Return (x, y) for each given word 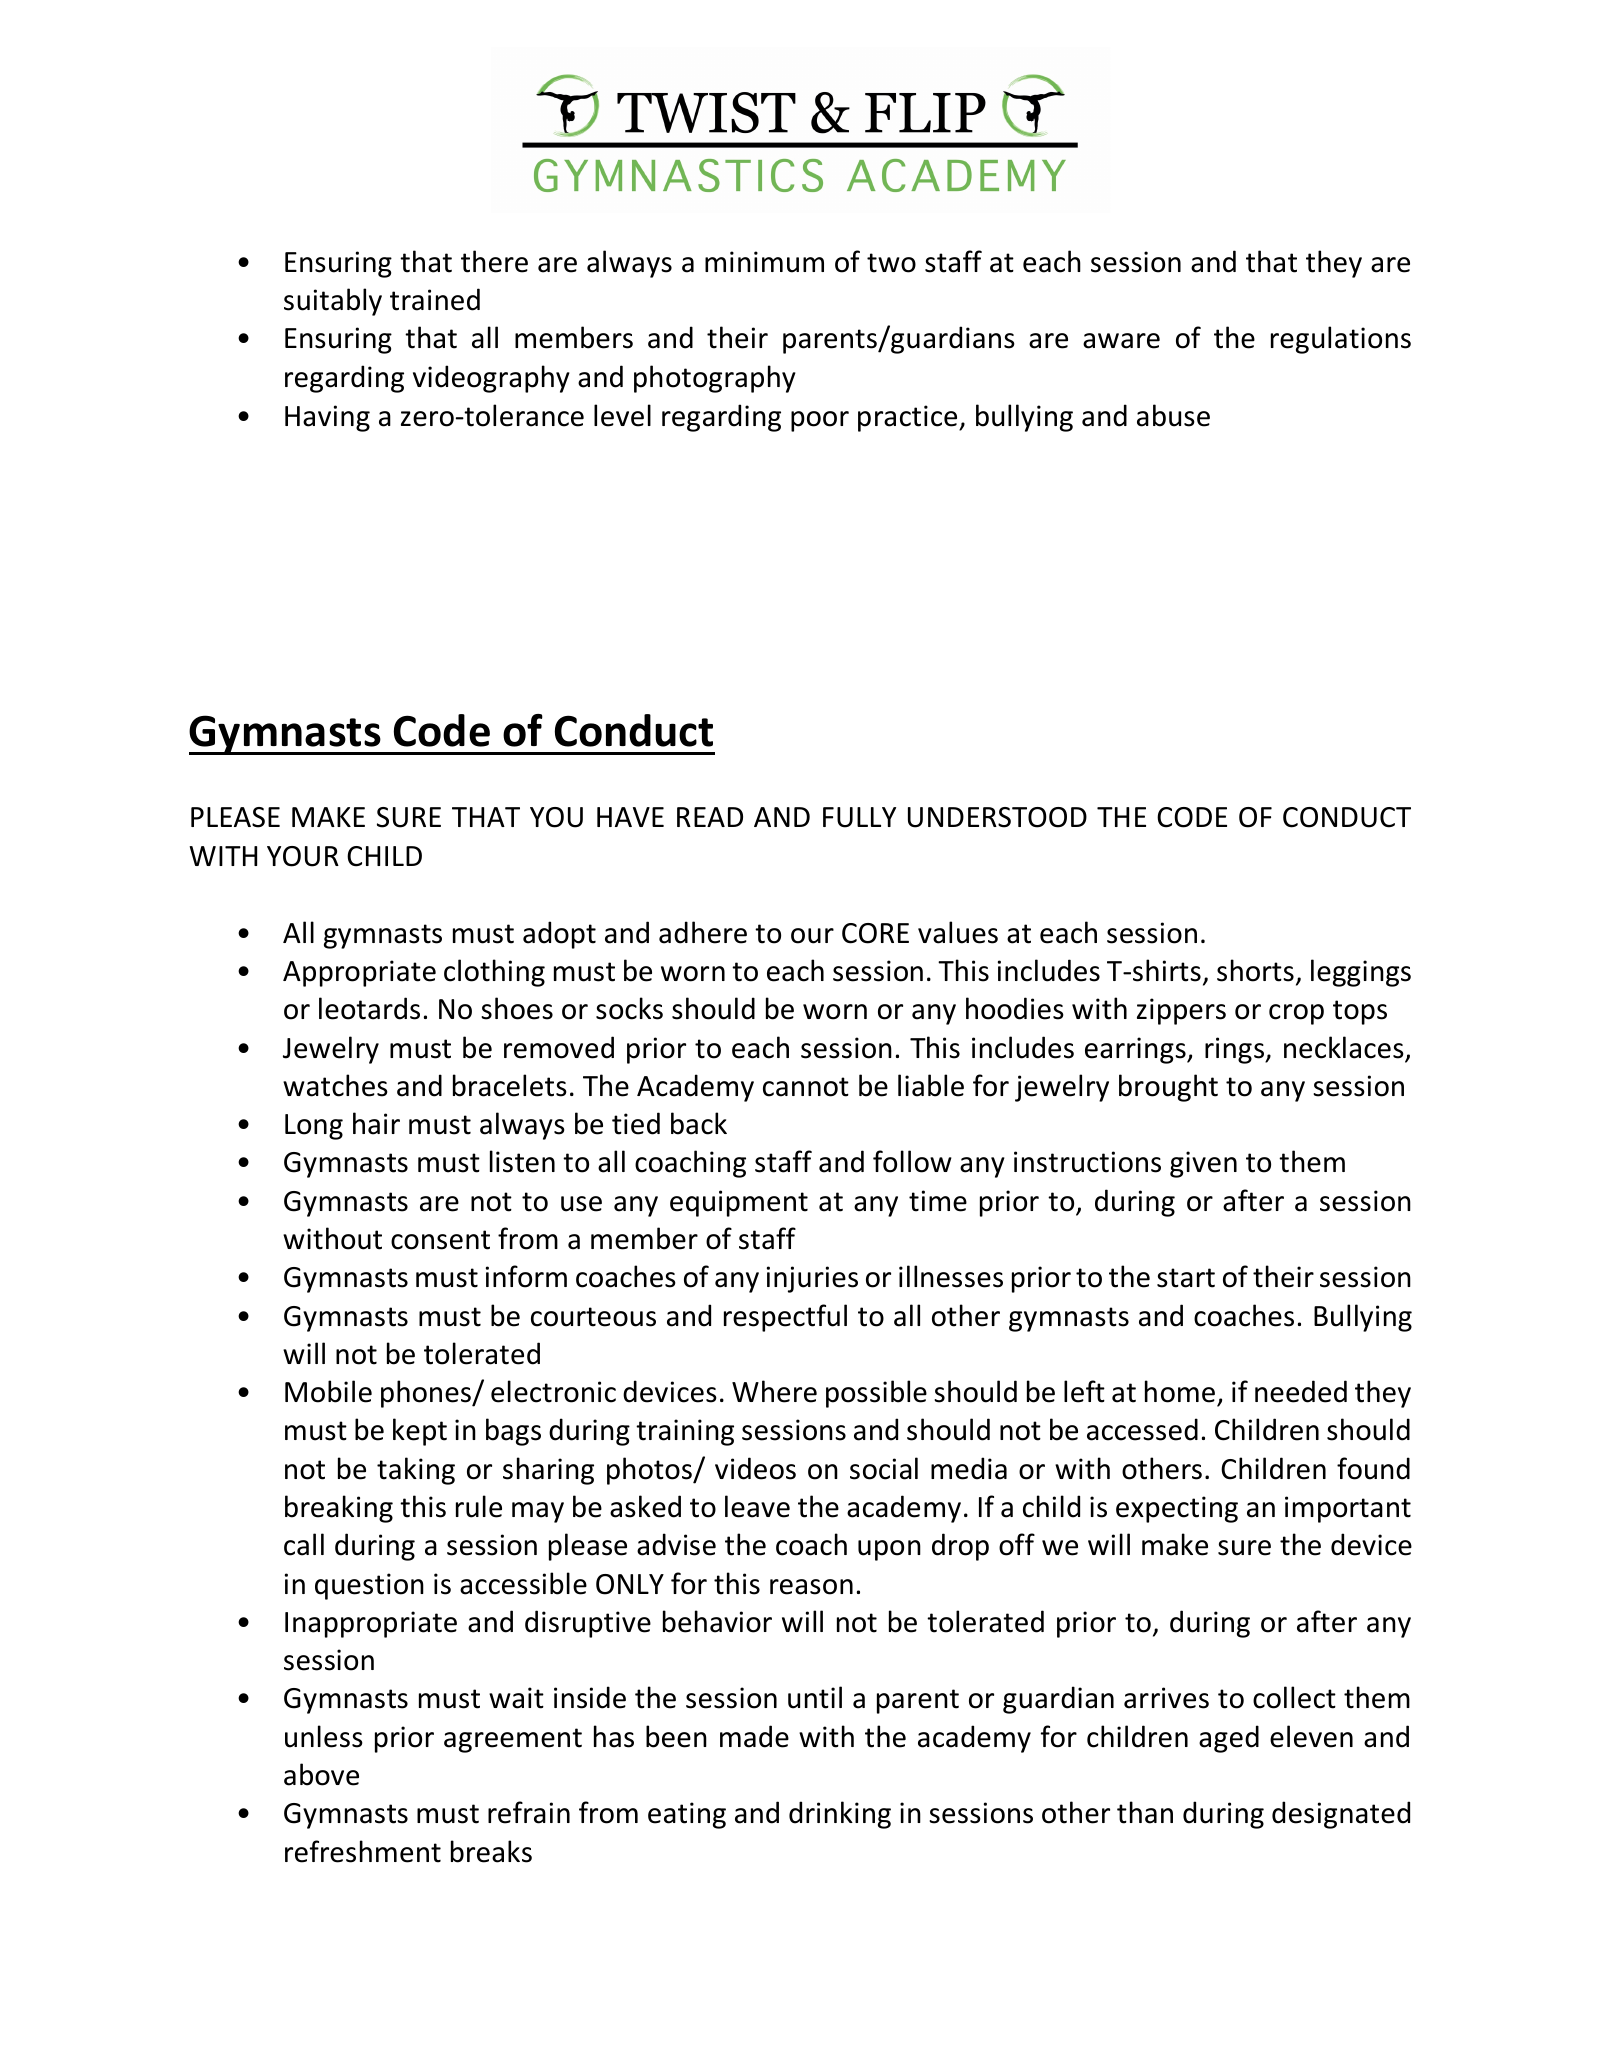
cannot (806, 1087)
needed (1301, 1391)
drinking (840, 1815)
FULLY (859, 817)
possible (876, 1394)
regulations (1341, 340)
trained (435, 299)
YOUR (303, 856)
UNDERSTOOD (997, 817)
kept (420, 1432)
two (891, 263)
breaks (491, 1851)
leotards (369, 1008)
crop (1296, 1014)
